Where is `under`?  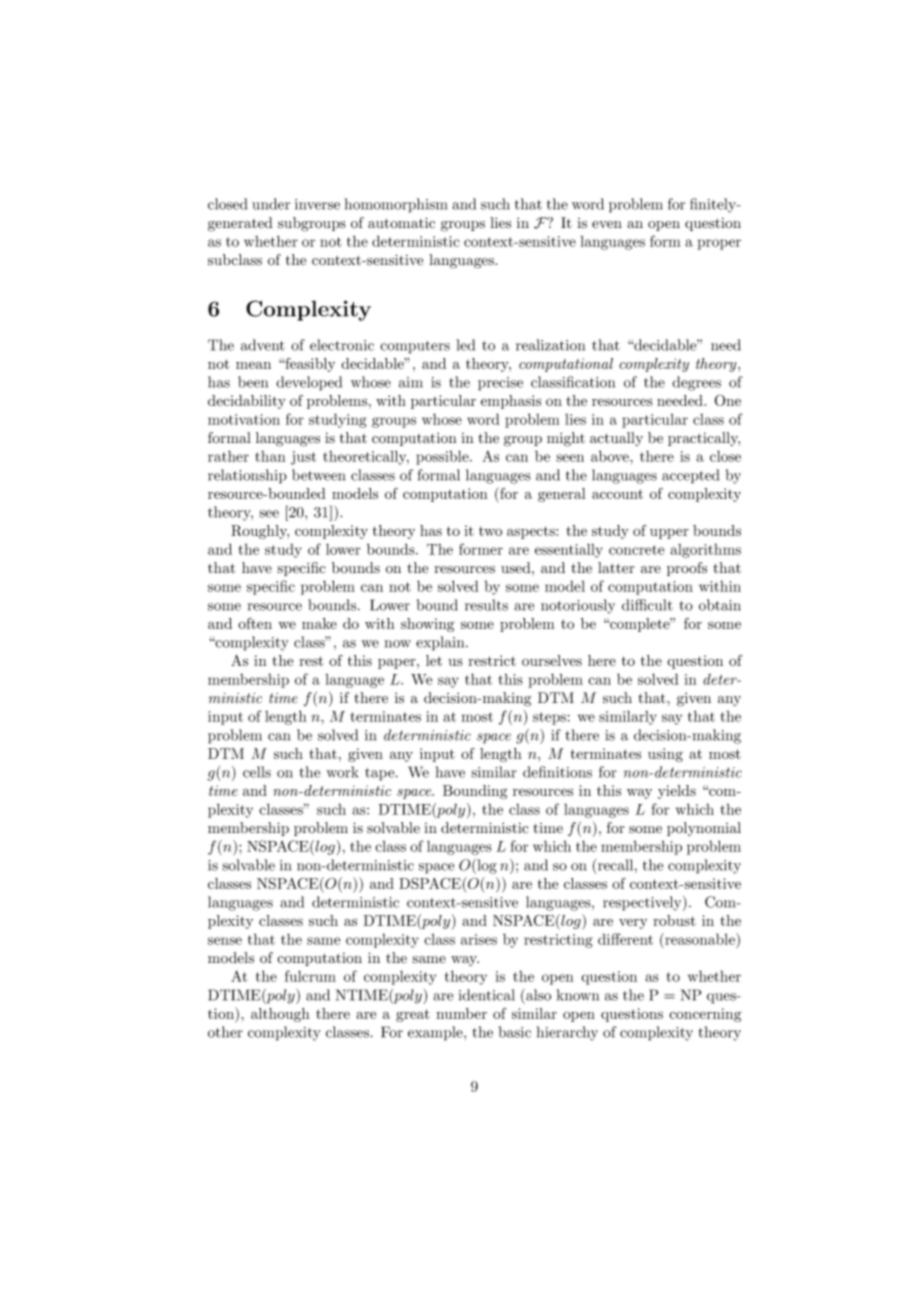
under is located at coordinates (271, 204).
